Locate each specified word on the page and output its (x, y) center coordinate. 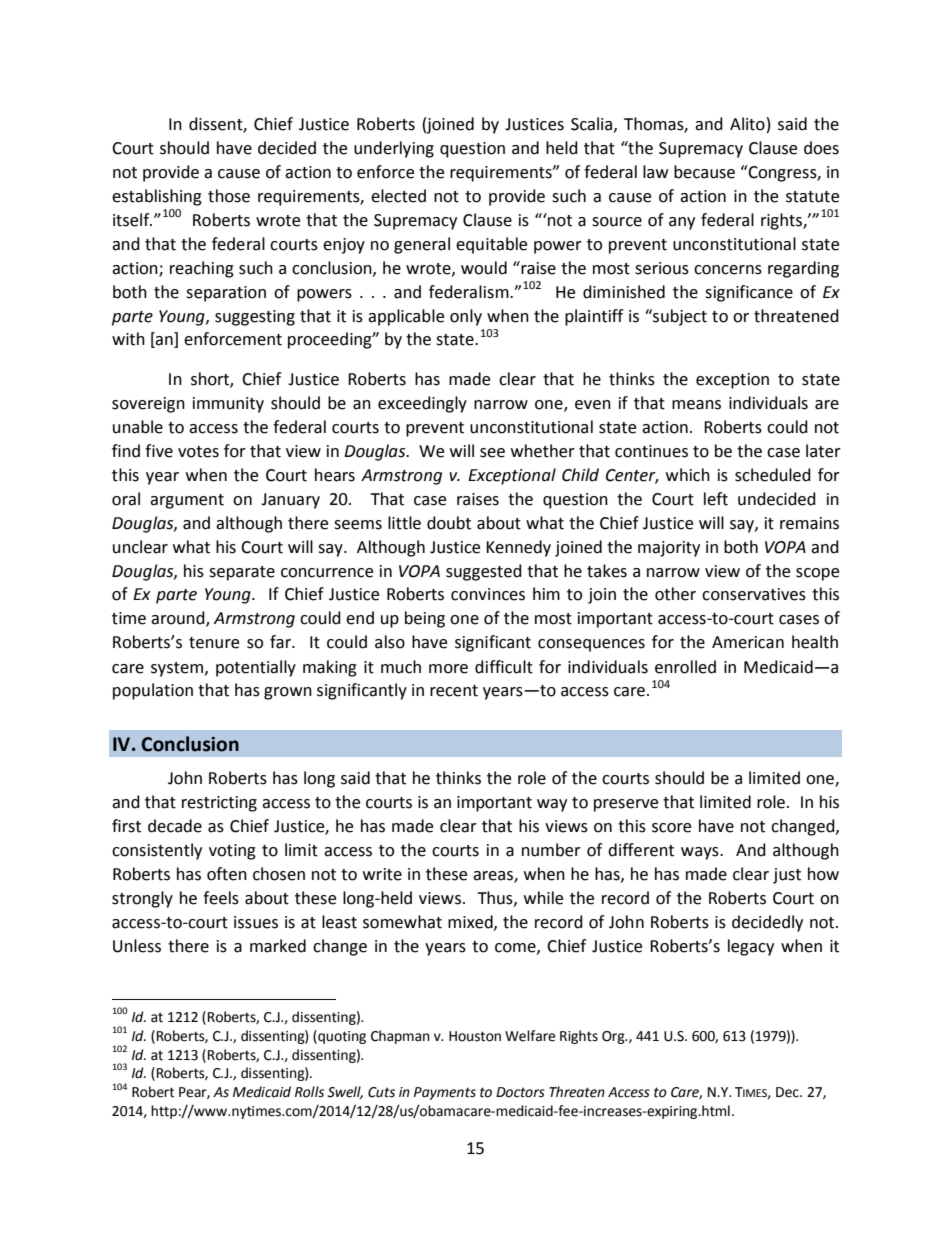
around (179, 619)
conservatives (754, 594)
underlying (394, 149)
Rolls (309, 1092)
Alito (747, 124)
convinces (488, 594)
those (229, 196)
